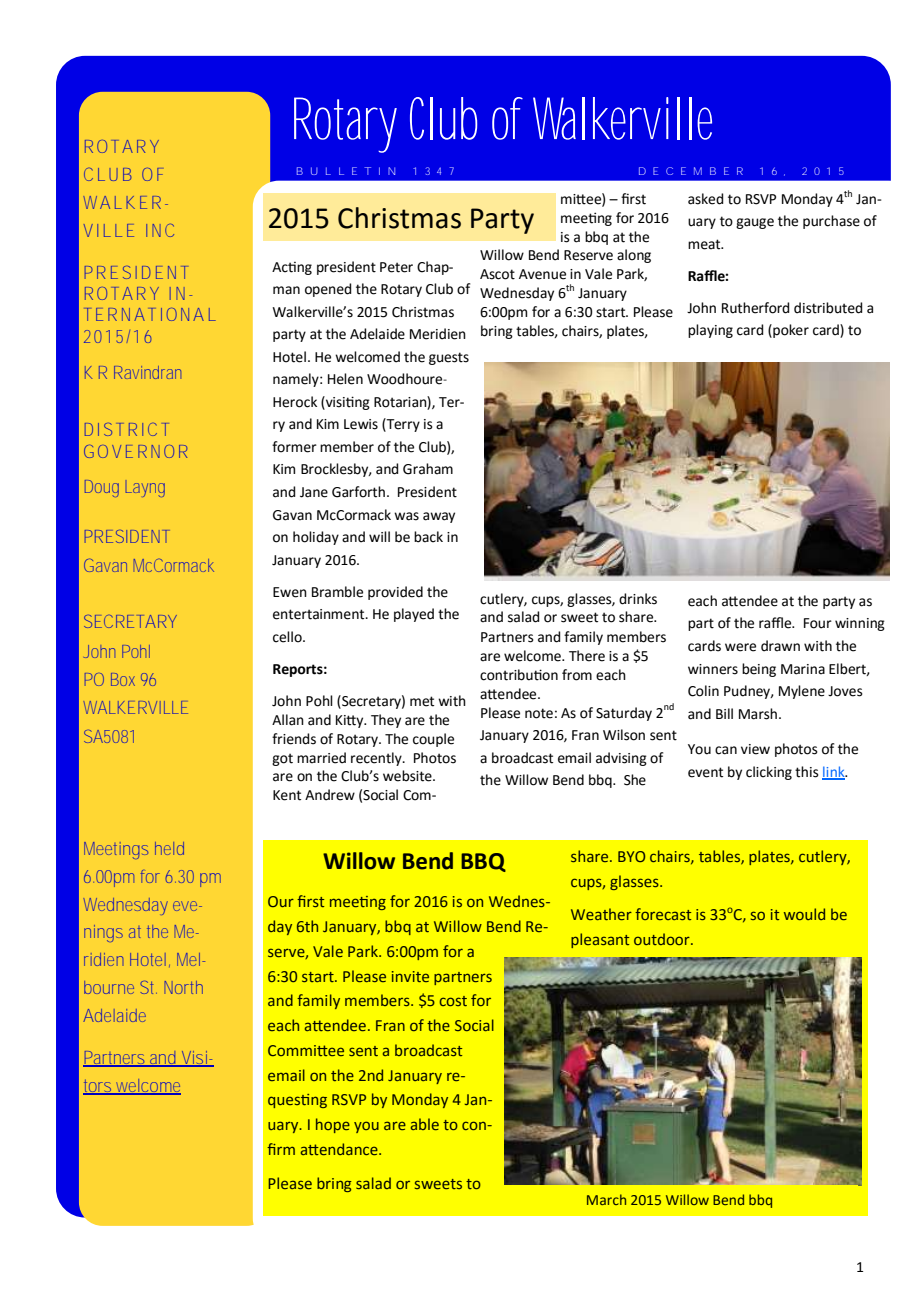 This screenshot has width=924, height=1308. Describe the element at coordinates (804, 914) in the screenshot. I see `would` at that location.
